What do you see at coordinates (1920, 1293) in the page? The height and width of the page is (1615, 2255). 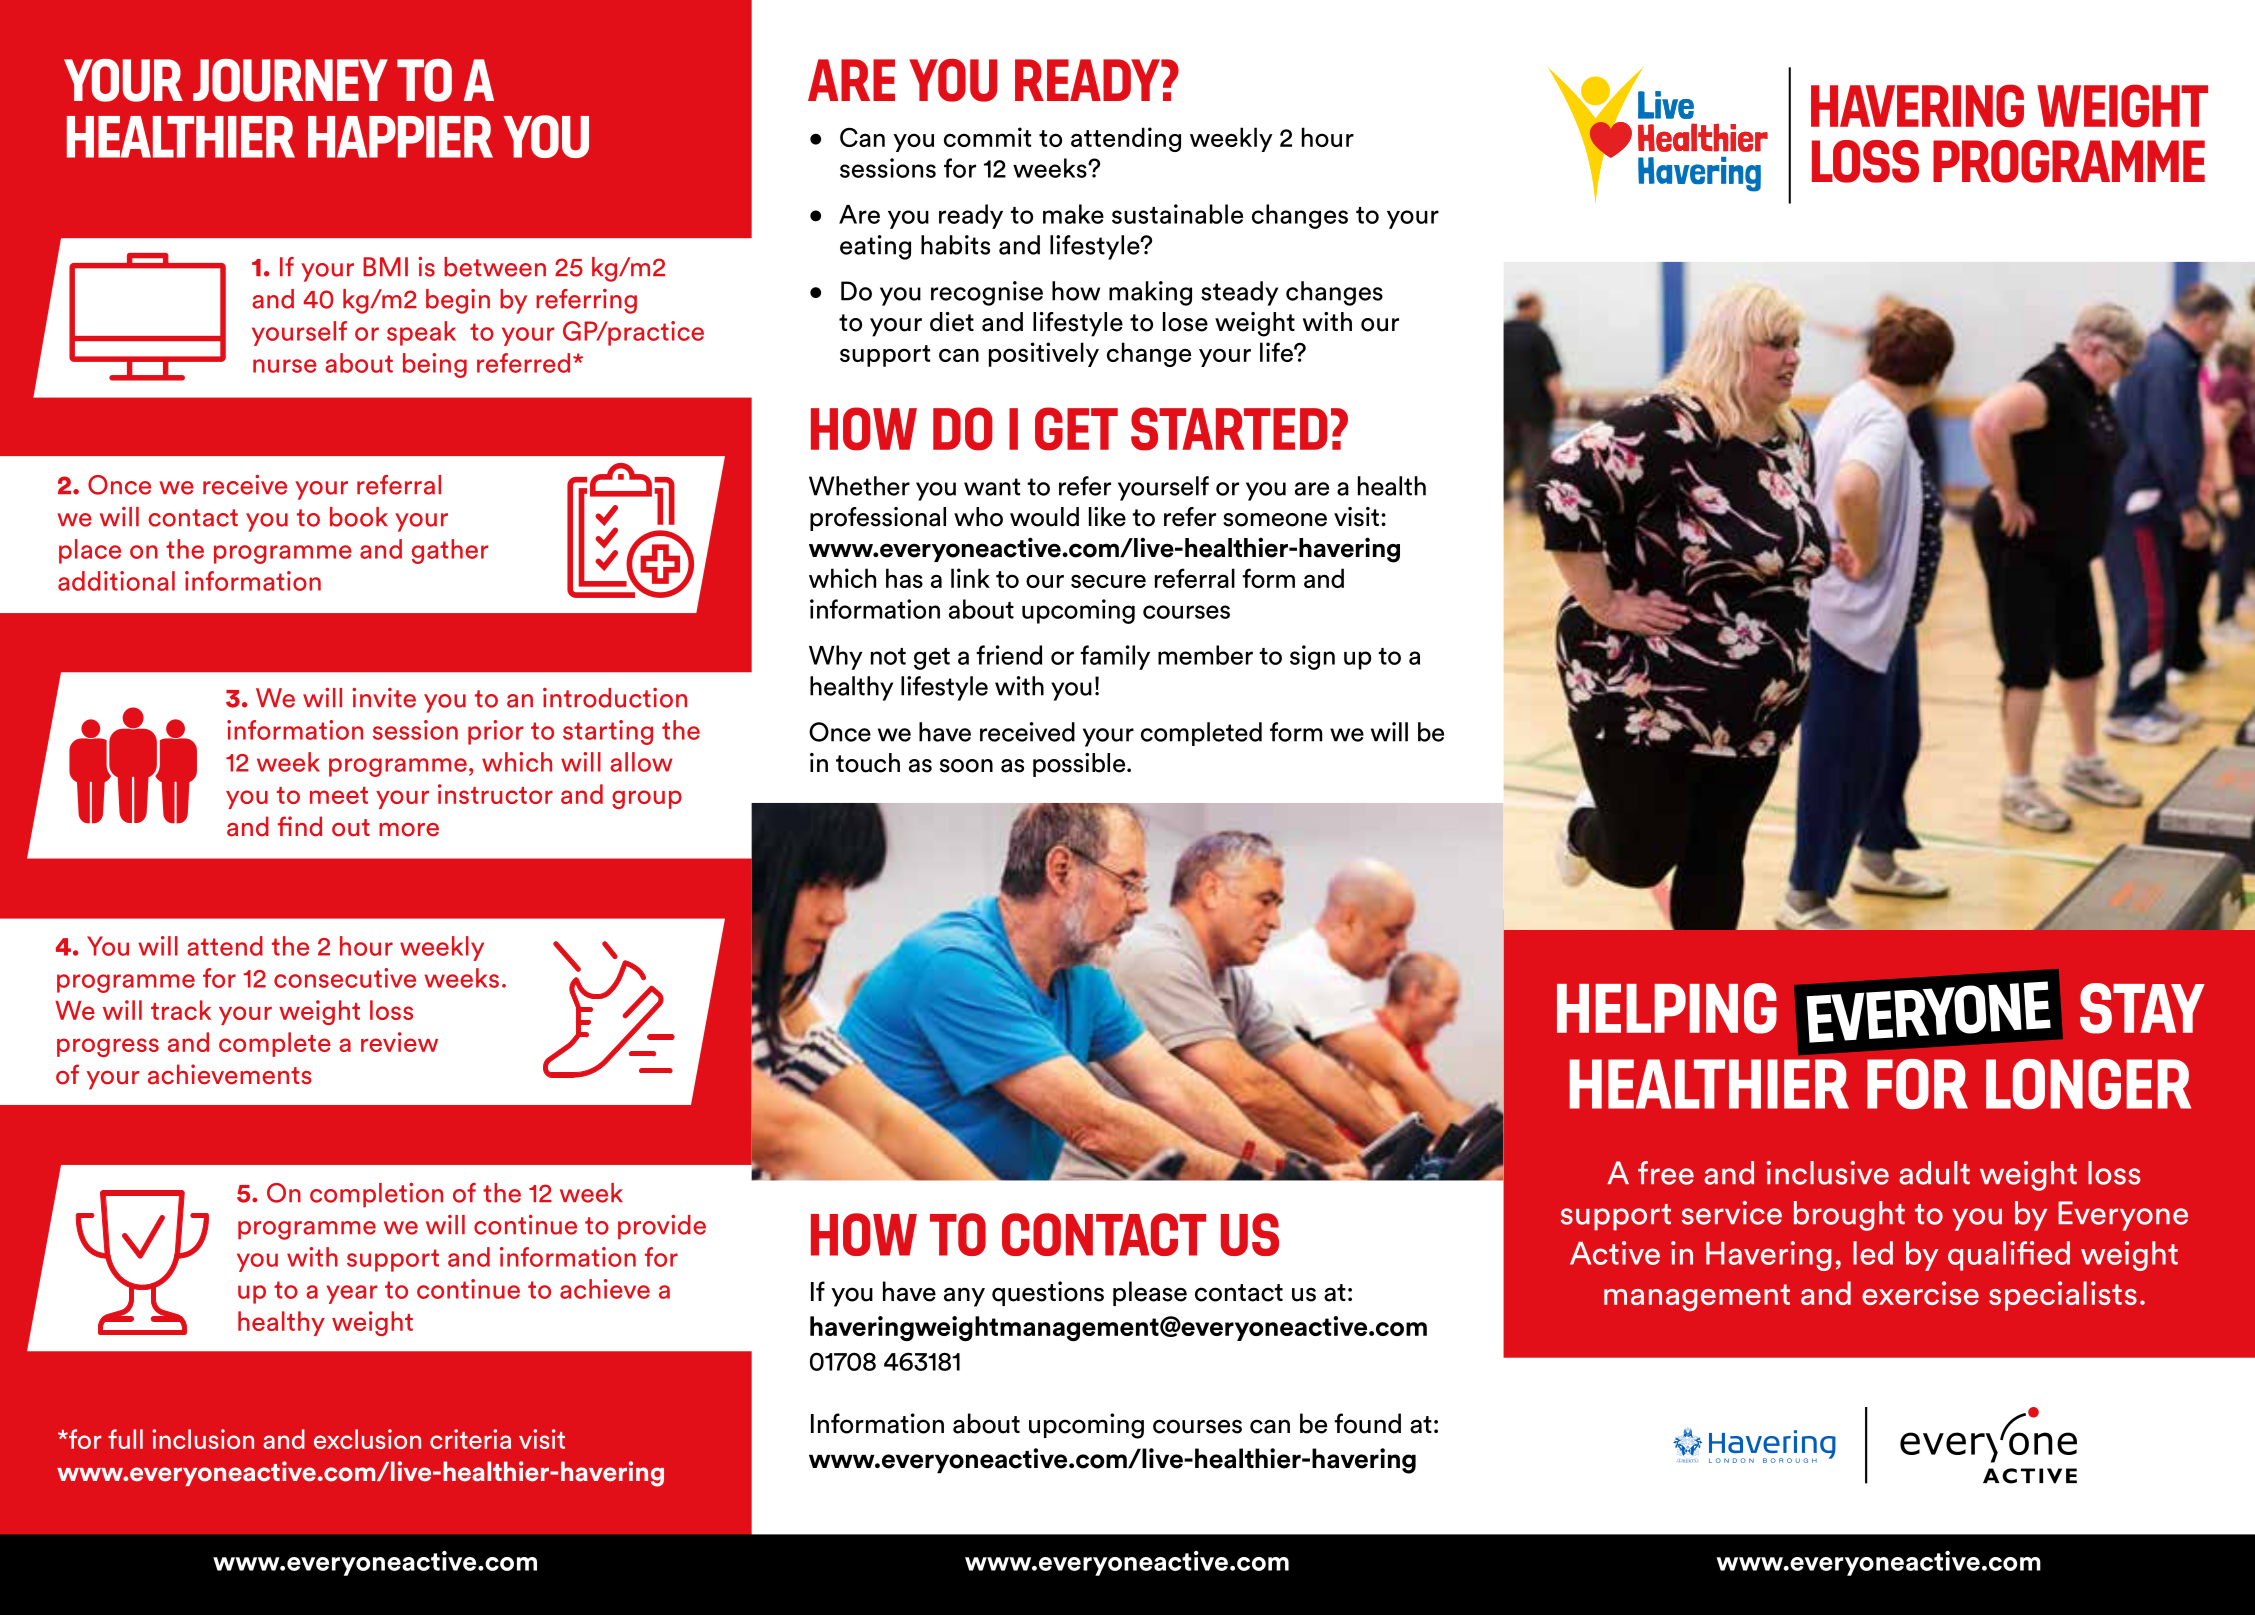 I see `exercise` at bounding box center [1920, 1293].
